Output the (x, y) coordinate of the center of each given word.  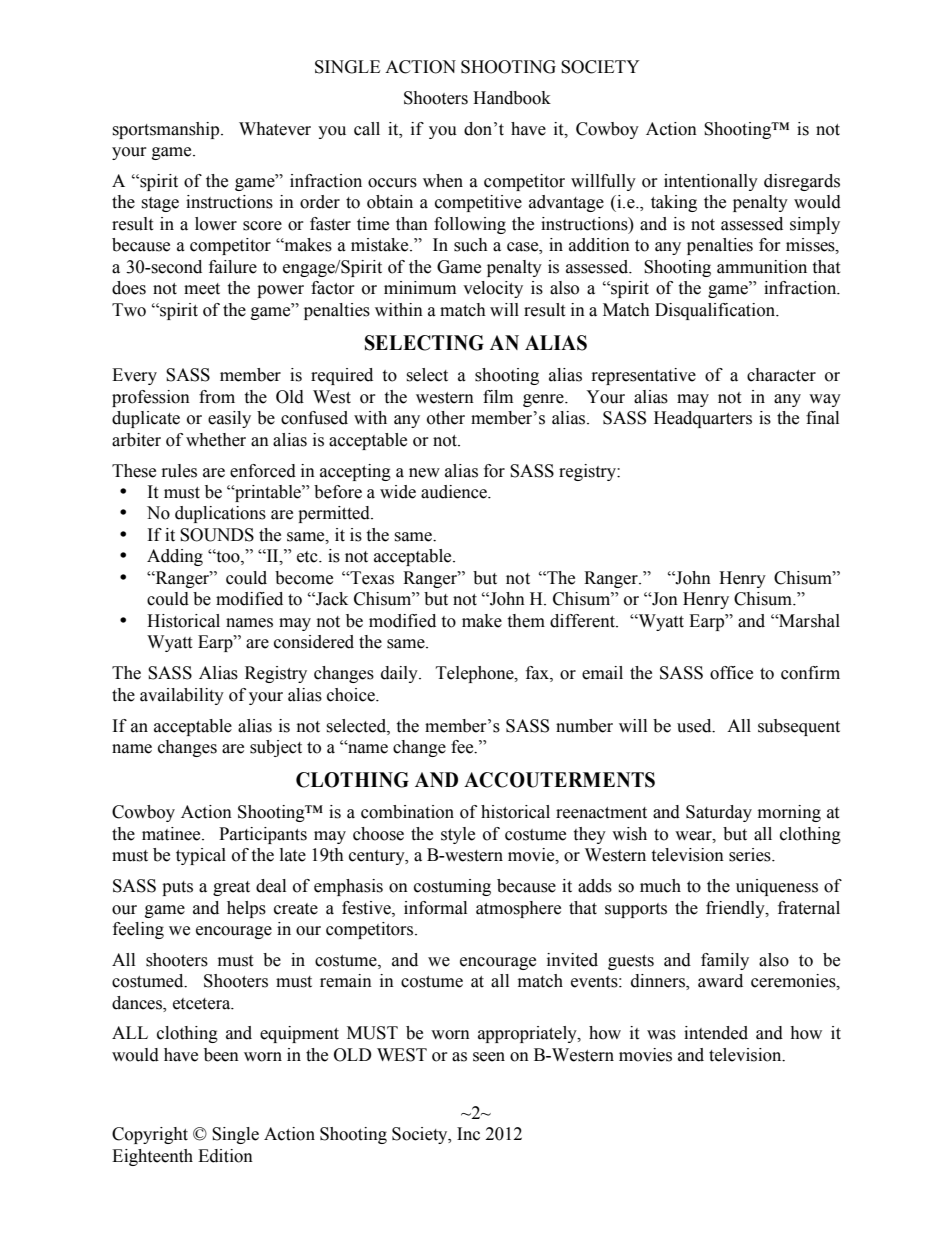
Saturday (719, 813)
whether (216, 440)
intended (716, 1033)
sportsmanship (167, 130)
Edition (225, 1156)
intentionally (711, 182)
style (458, 835)
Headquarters (703, 419)
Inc (468, 1134)
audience (455, 492)
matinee (172, 834)
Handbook (512, 98)
